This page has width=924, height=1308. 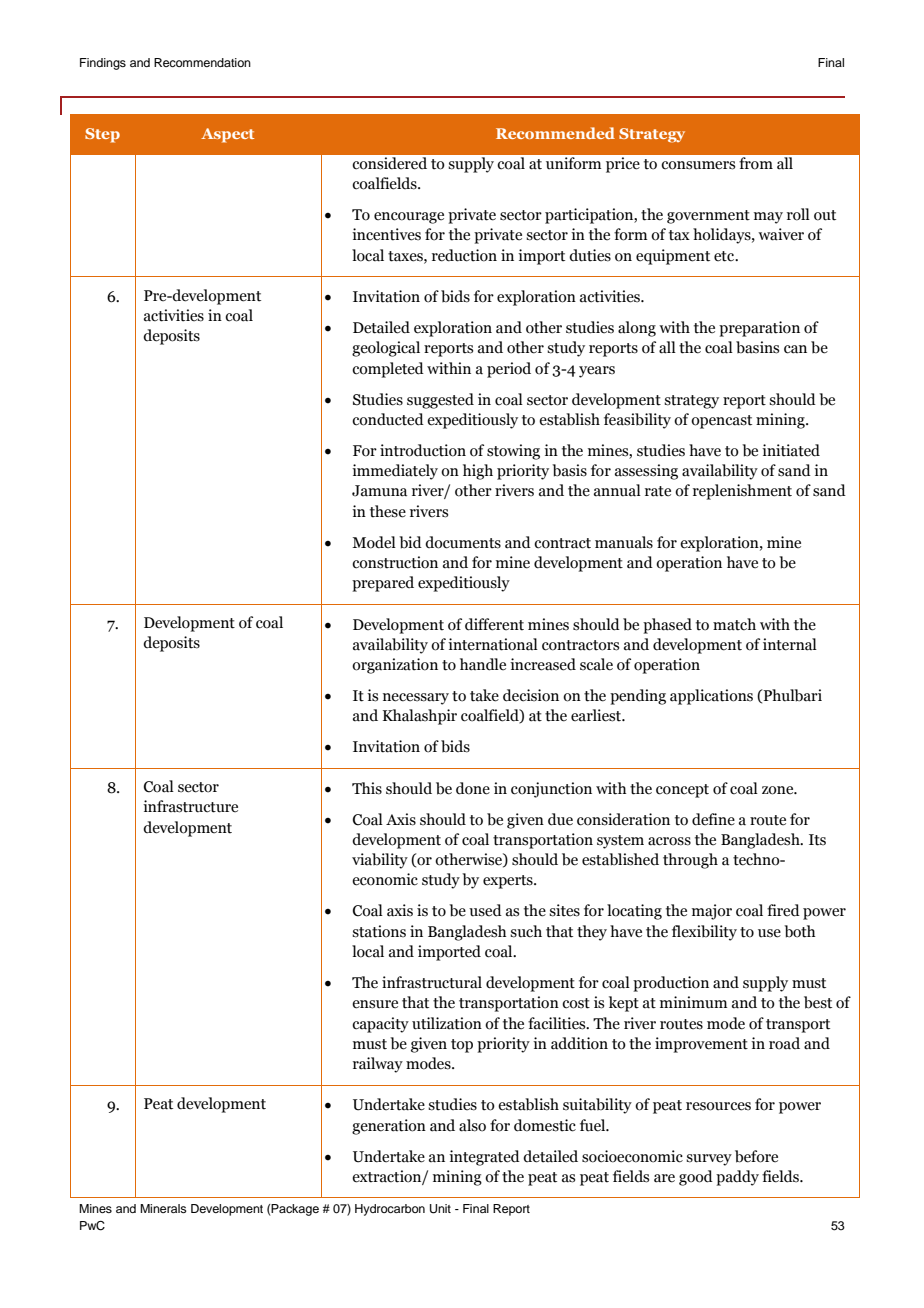 What do you see at coordinates (698, 165) in the page?
I see `consumers` at bounding box center [698, 165].
